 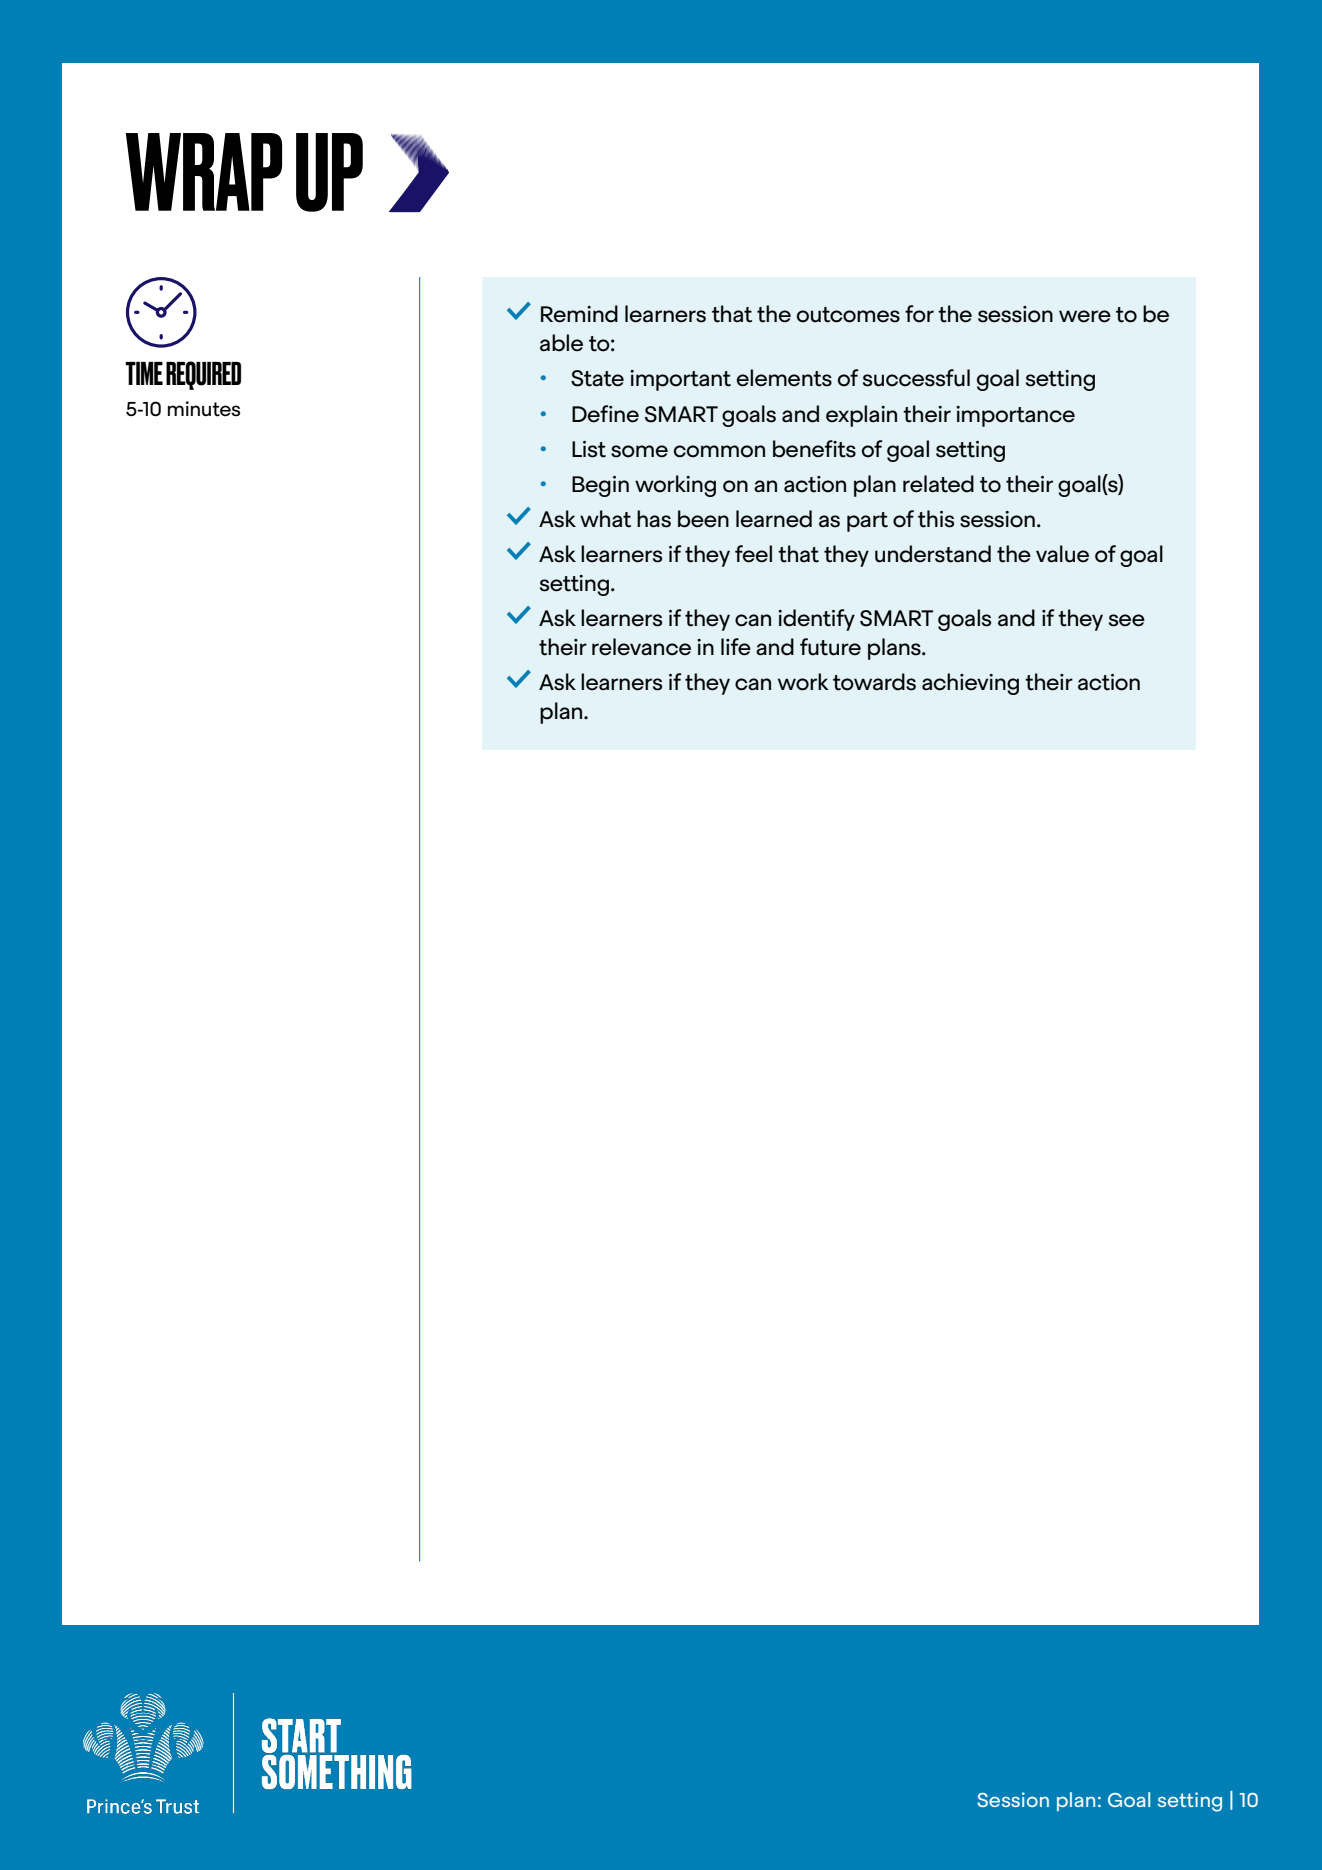 What do you see at coordinates (919, 314) in the screenshot?
I see `for` at bounding box center [919, 314].
